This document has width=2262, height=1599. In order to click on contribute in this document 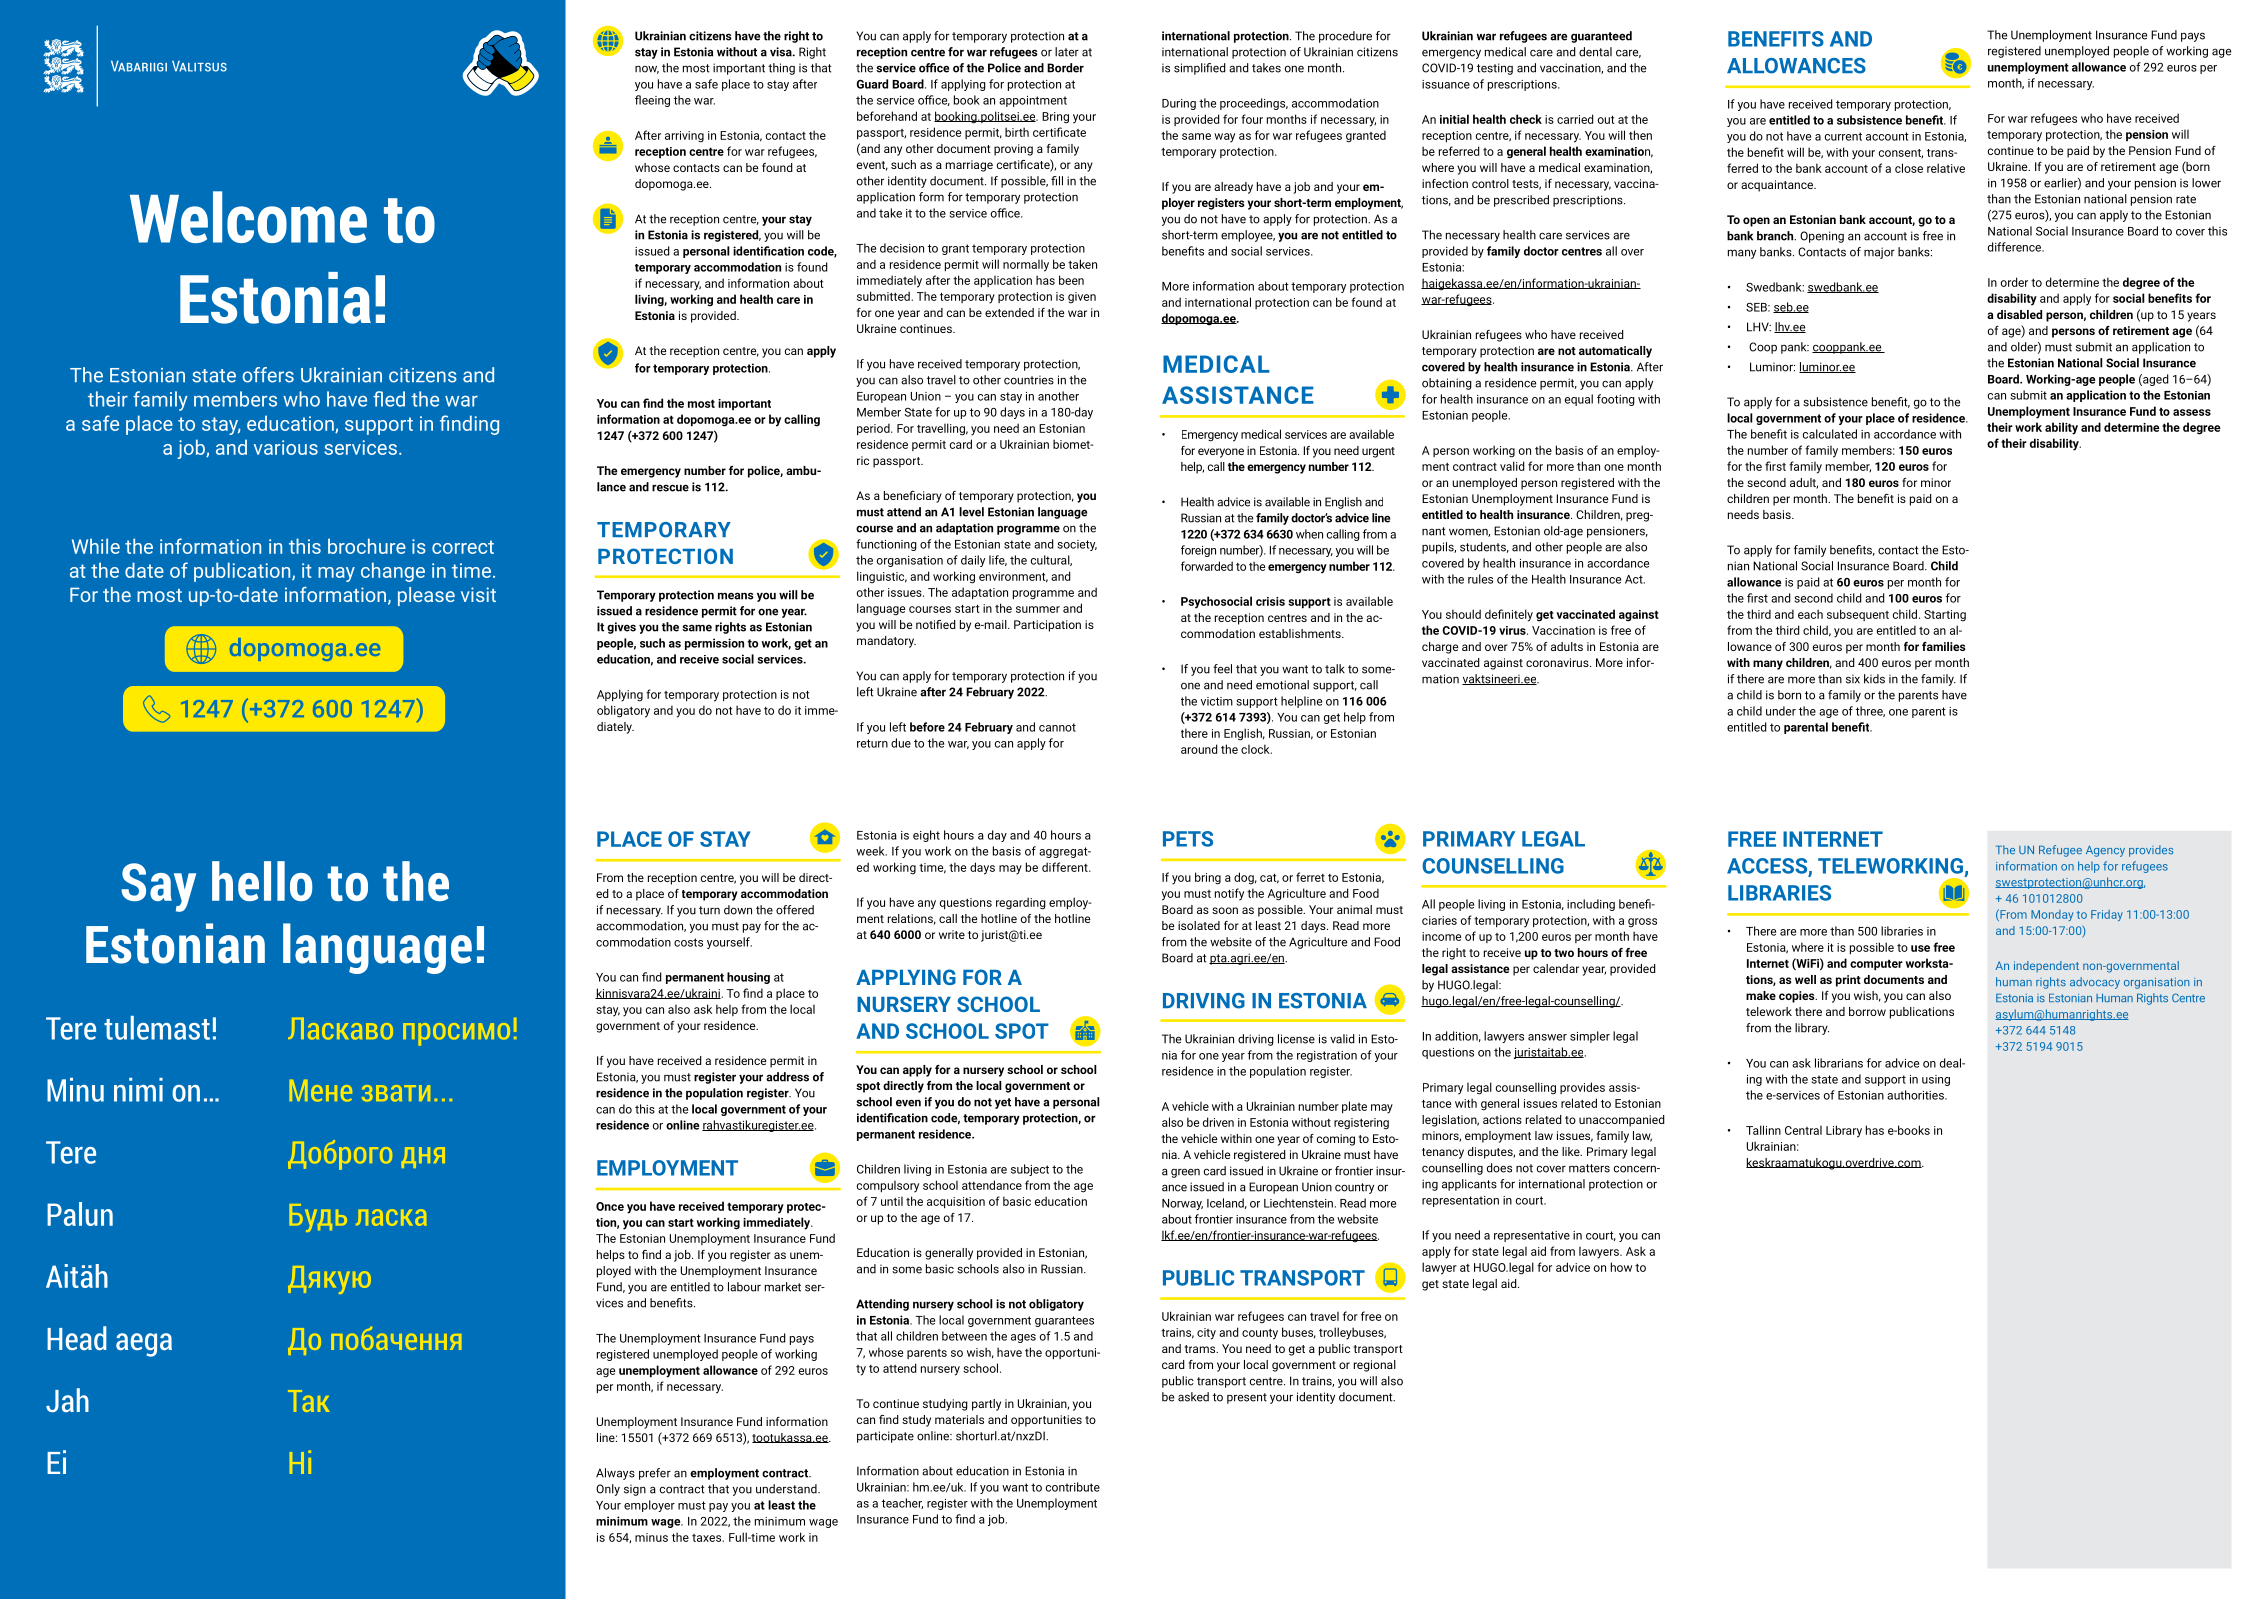, I will do `click(1073, 1487)`.
